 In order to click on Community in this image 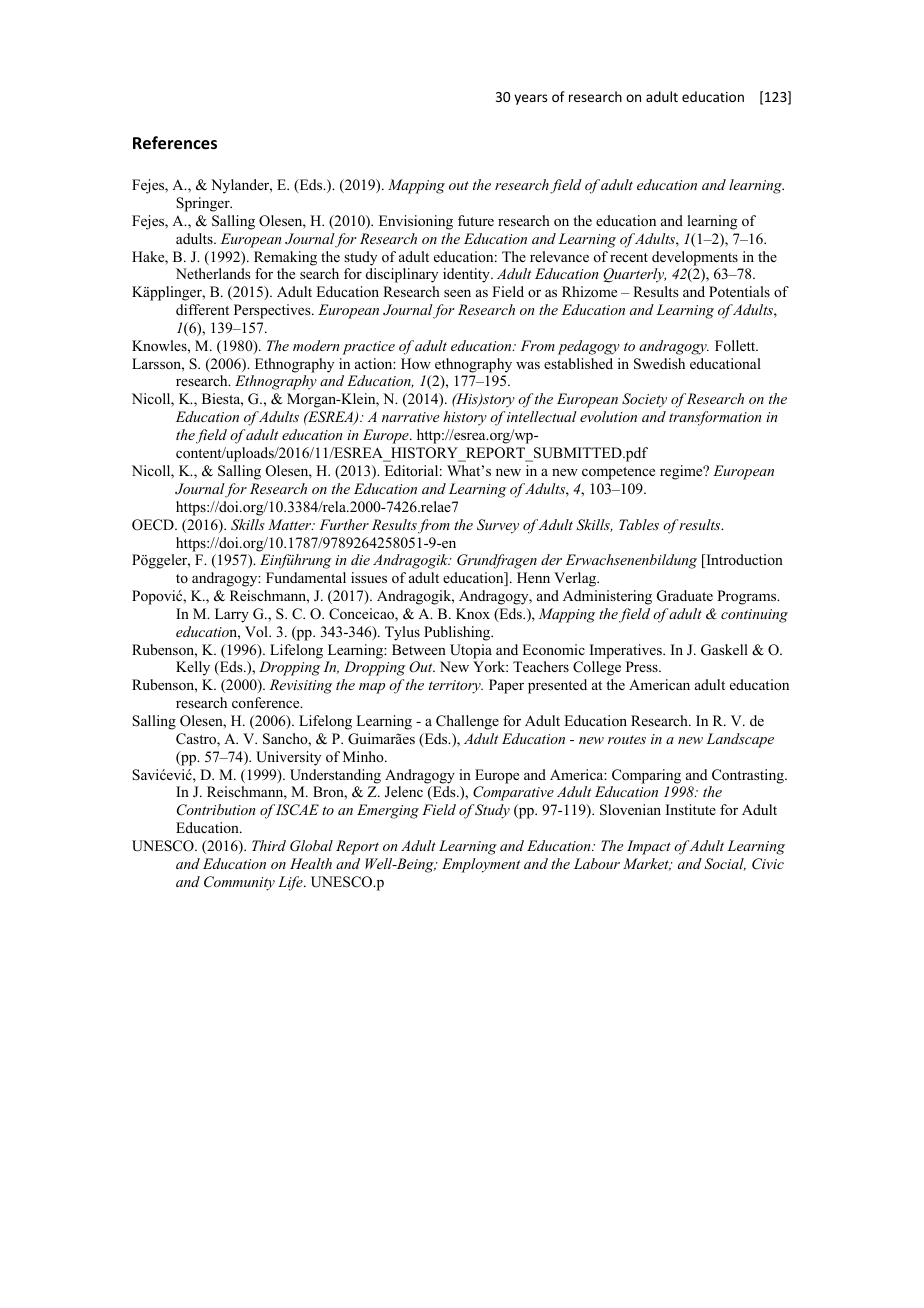, I will do `click(239, 883)`.
